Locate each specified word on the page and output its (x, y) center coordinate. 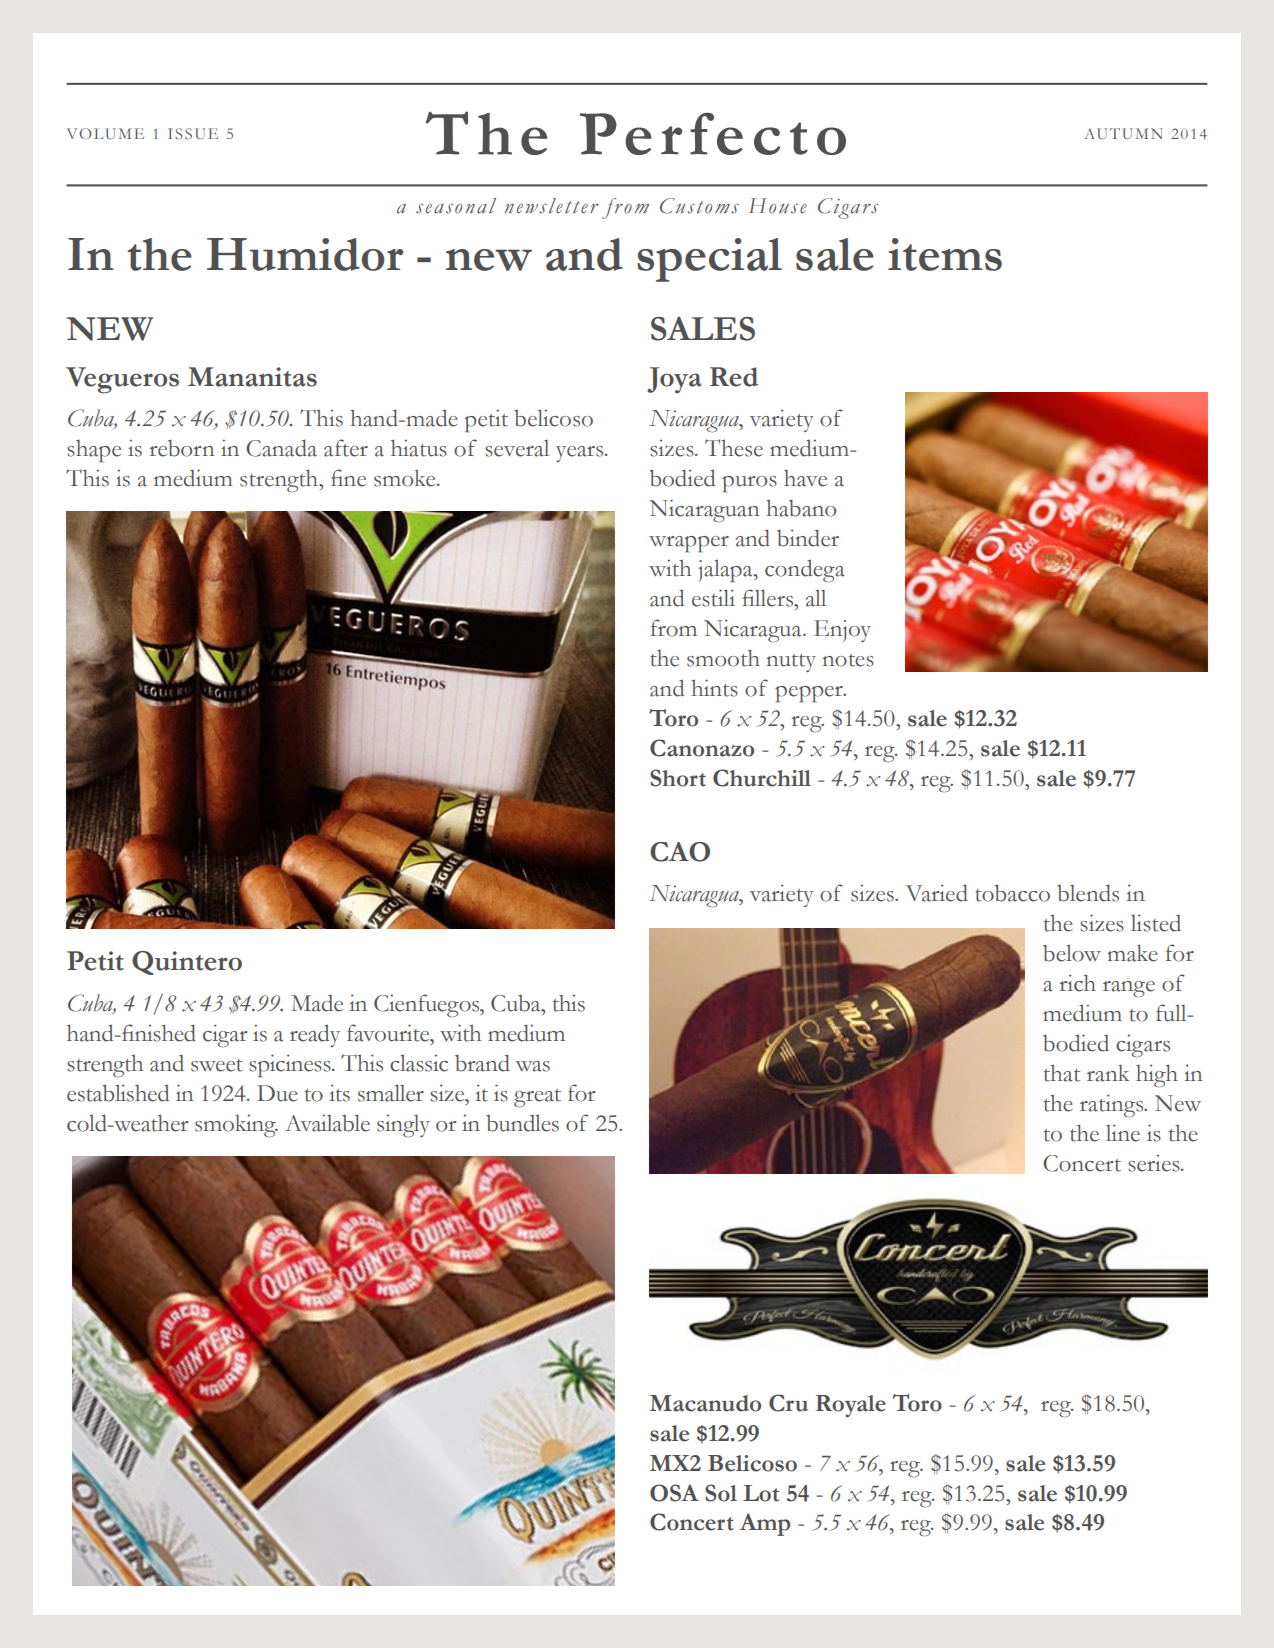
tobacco (1012, 893)
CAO (680, 852)
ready (315, 1035)
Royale (851, 1406)
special (709, 260)
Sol (721, 1493)
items (945, 254)
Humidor (305, 254)
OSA (674, 1493)
